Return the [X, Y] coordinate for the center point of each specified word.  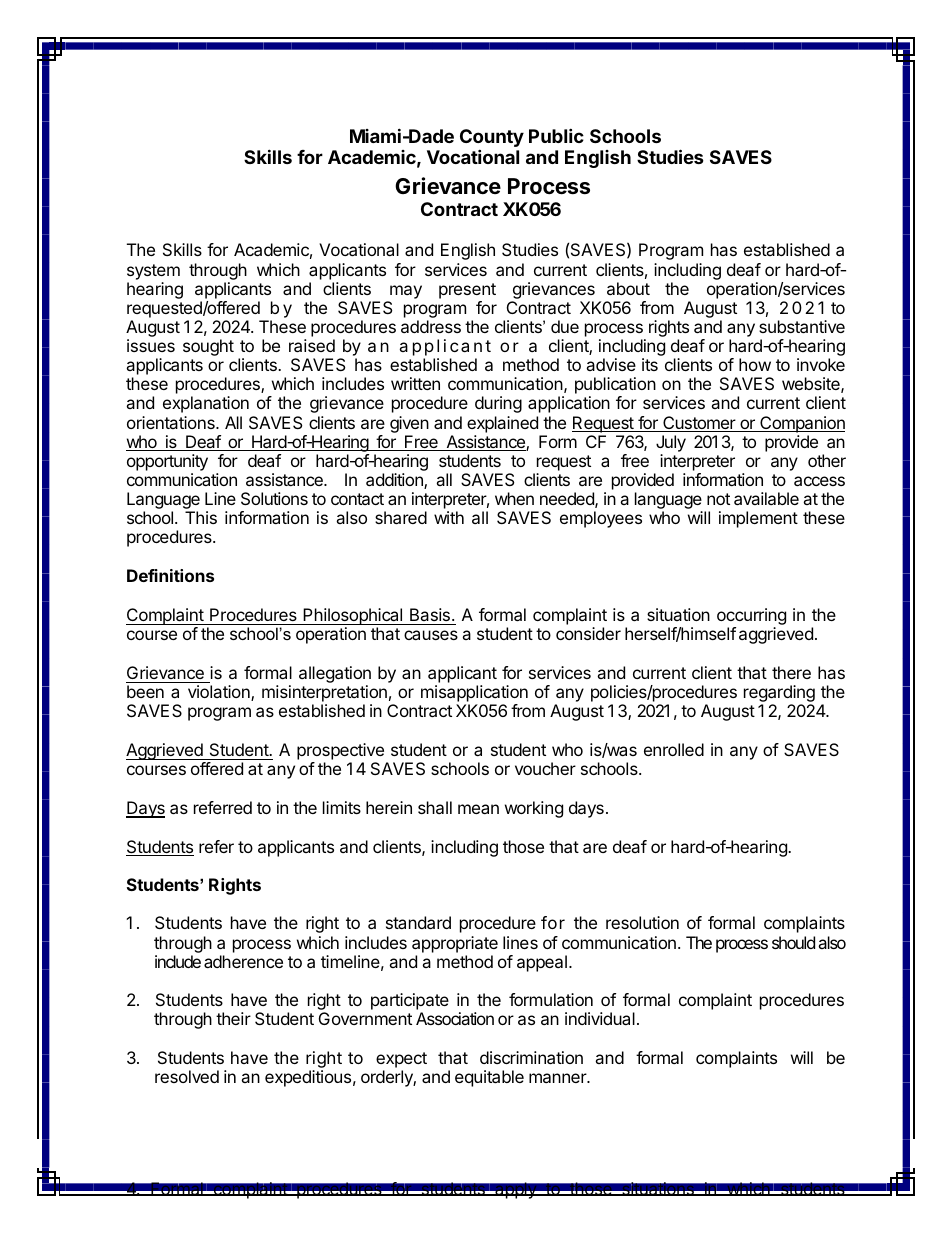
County [492, 139]
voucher [545, 768]
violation [220, 693]
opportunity [167, 464]
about [628, 288]
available [766, 498]
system [153, 272]
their [233, 1018]
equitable [489, 1078]
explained [502, 424]
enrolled [674, 749]
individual [600, 1018]
